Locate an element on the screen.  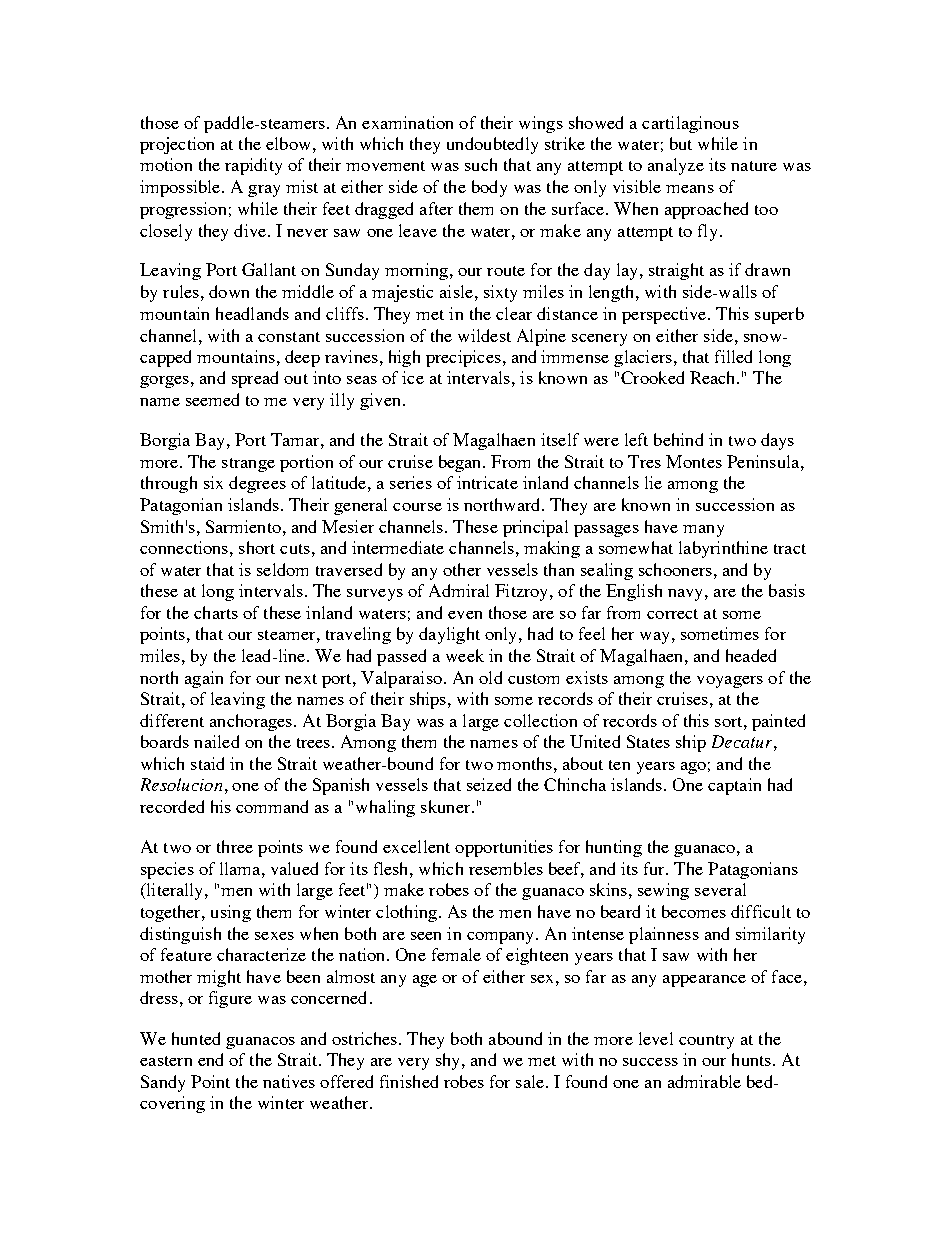
rapidity is located at coordinates (253, 166).
